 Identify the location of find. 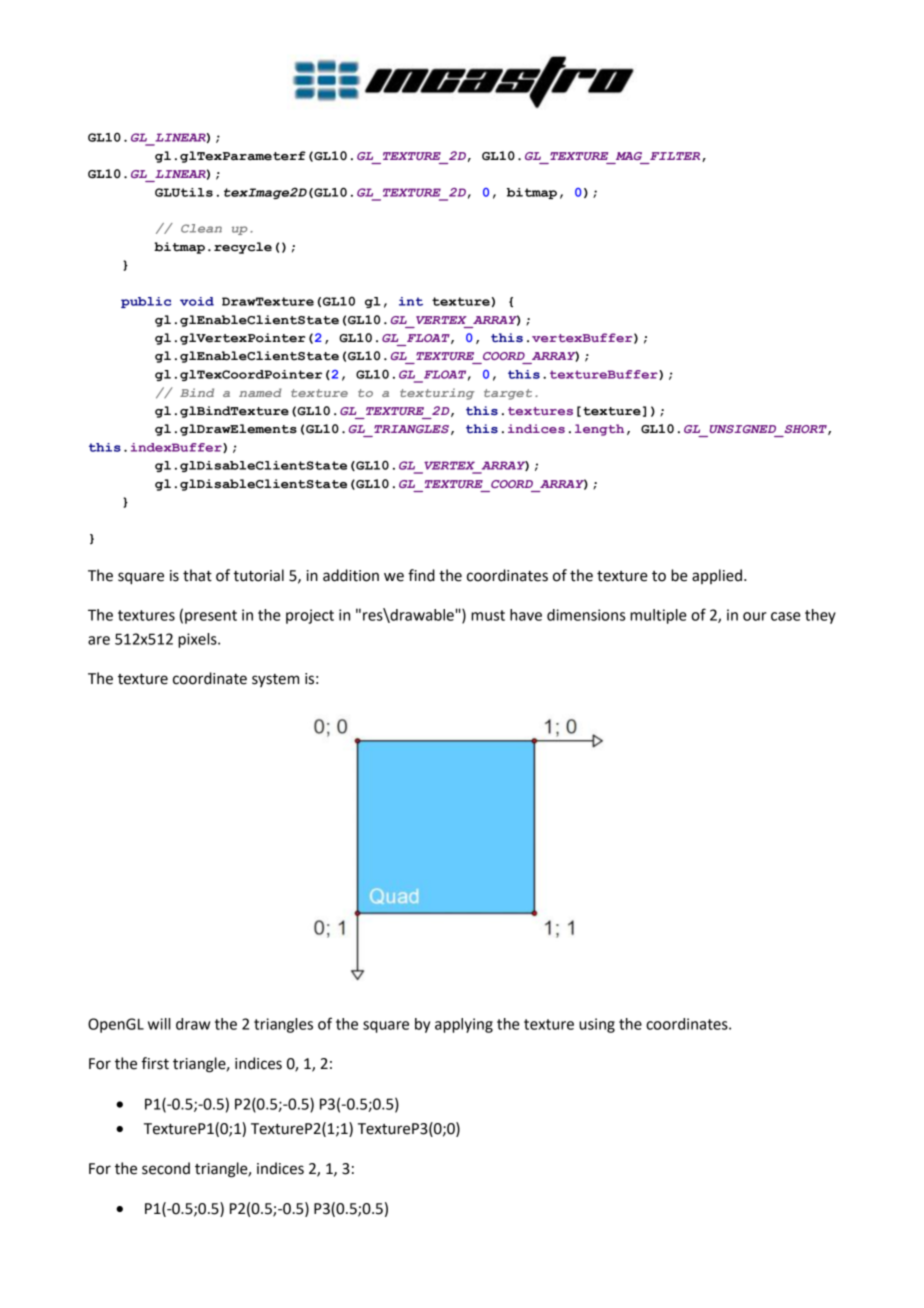
(421, 575).
